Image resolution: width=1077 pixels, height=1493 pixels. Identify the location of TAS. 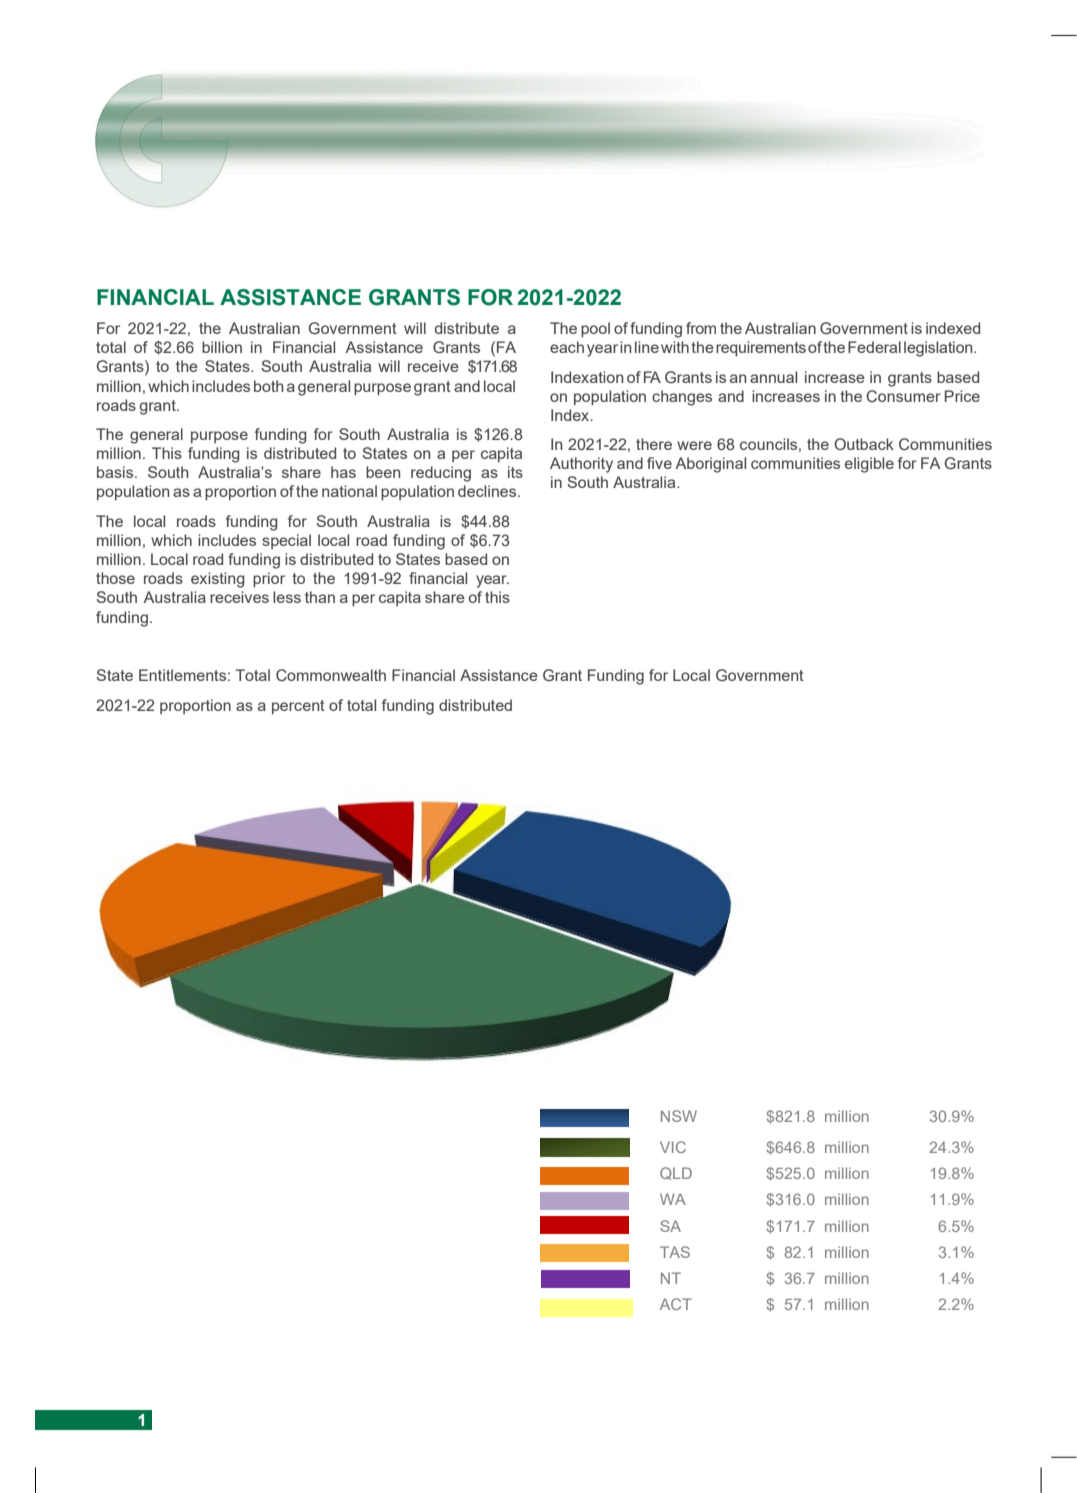
(675, 1252).
